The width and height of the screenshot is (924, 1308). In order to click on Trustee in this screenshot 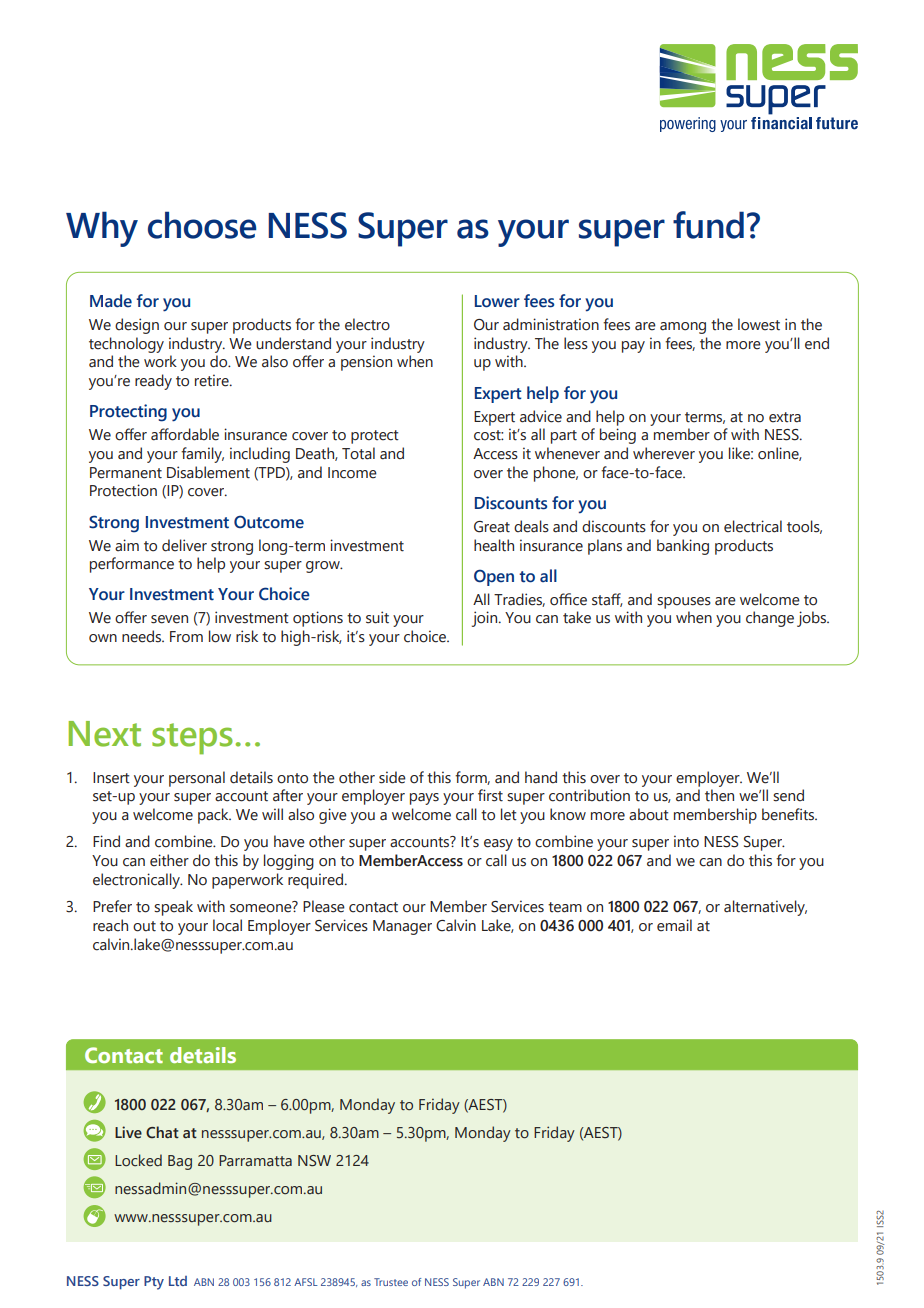, I will do `click(391, 1282)`.
